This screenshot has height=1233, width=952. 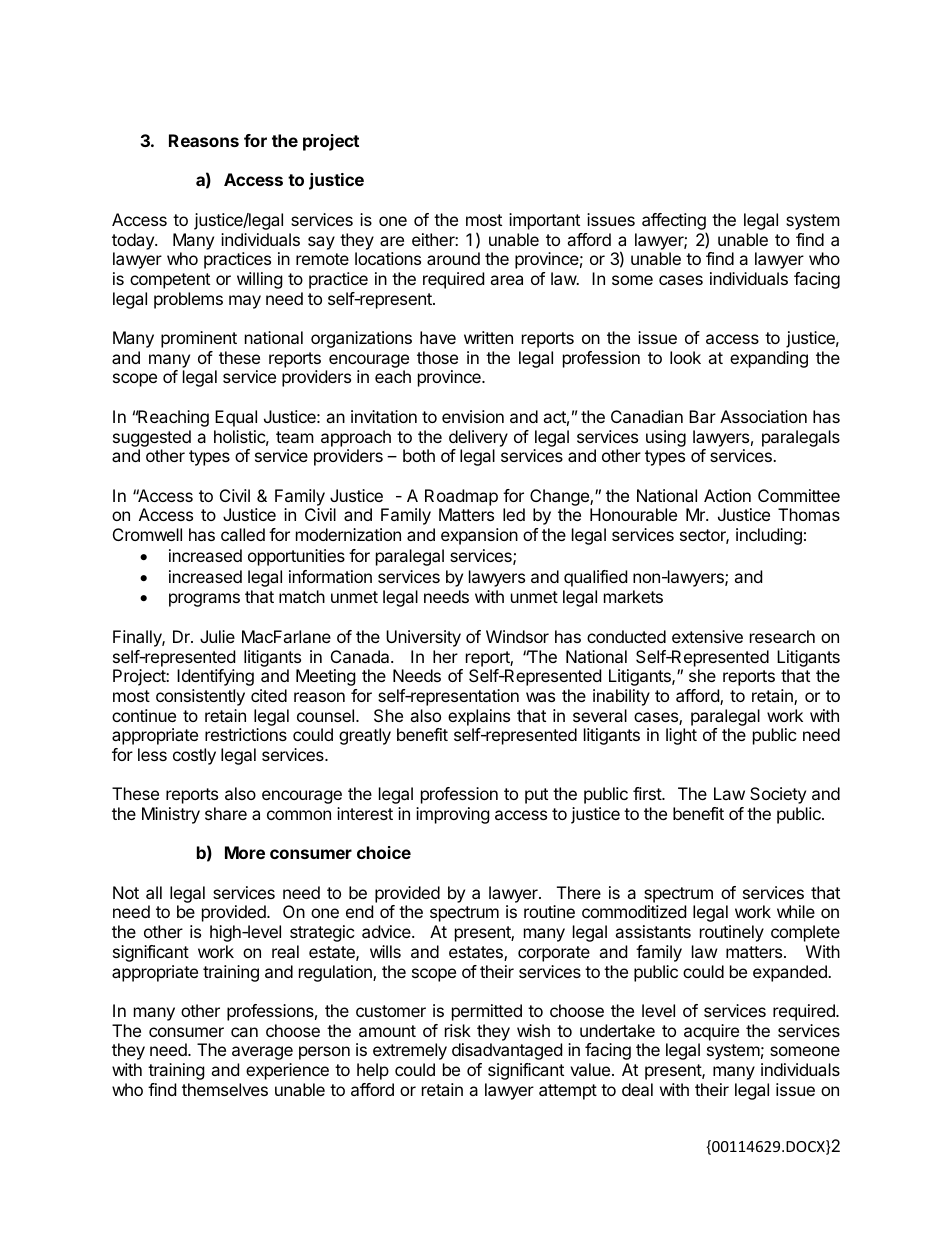 I want to click on around, so click(x=453, y=258).
